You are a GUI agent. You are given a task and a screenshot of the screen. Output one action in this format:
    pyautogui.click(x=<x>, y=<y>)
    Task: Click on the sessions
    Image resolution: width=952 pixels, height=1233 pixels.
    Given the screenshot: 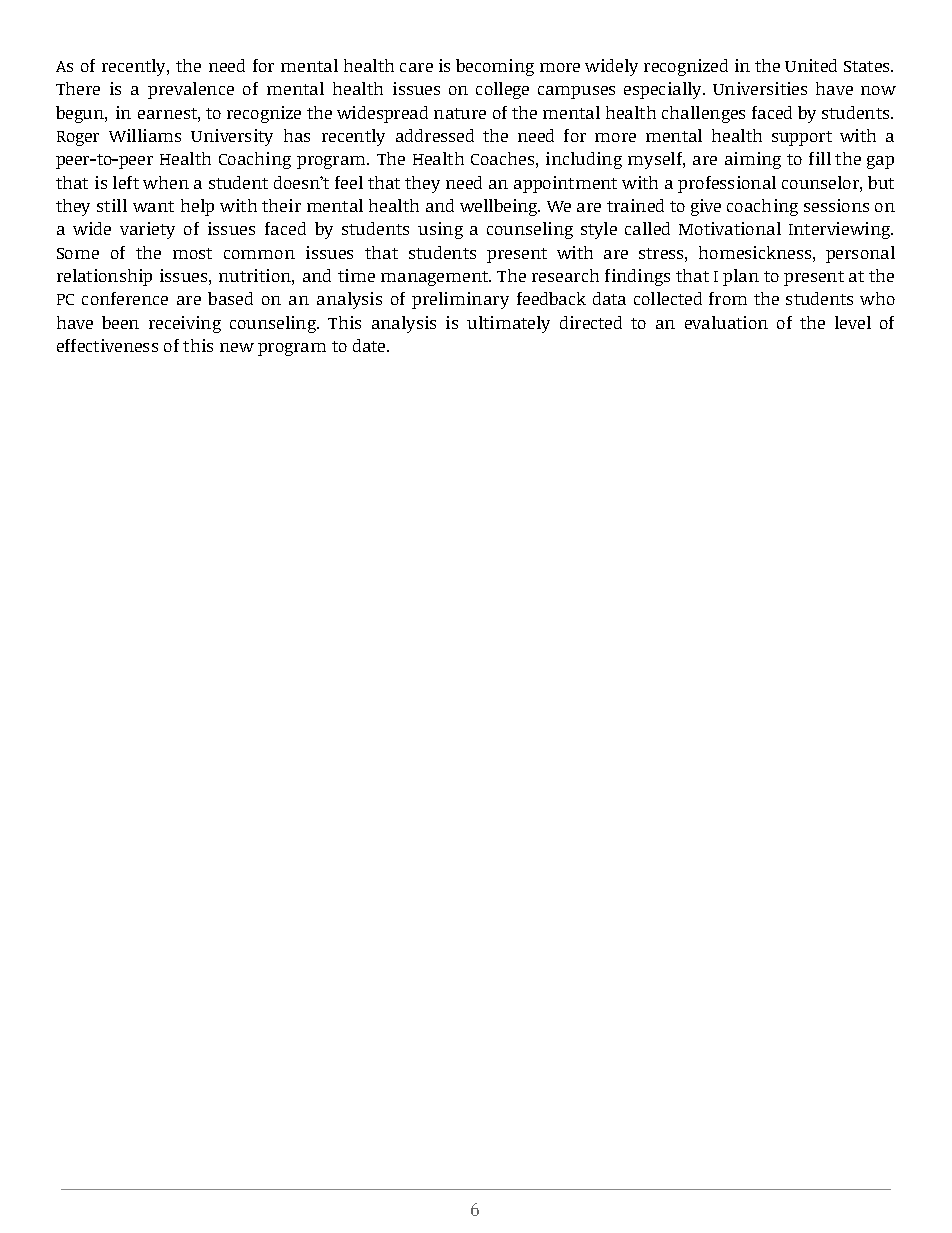 What is the action you would take?
    pyautogui.click(x=836, y=205)
